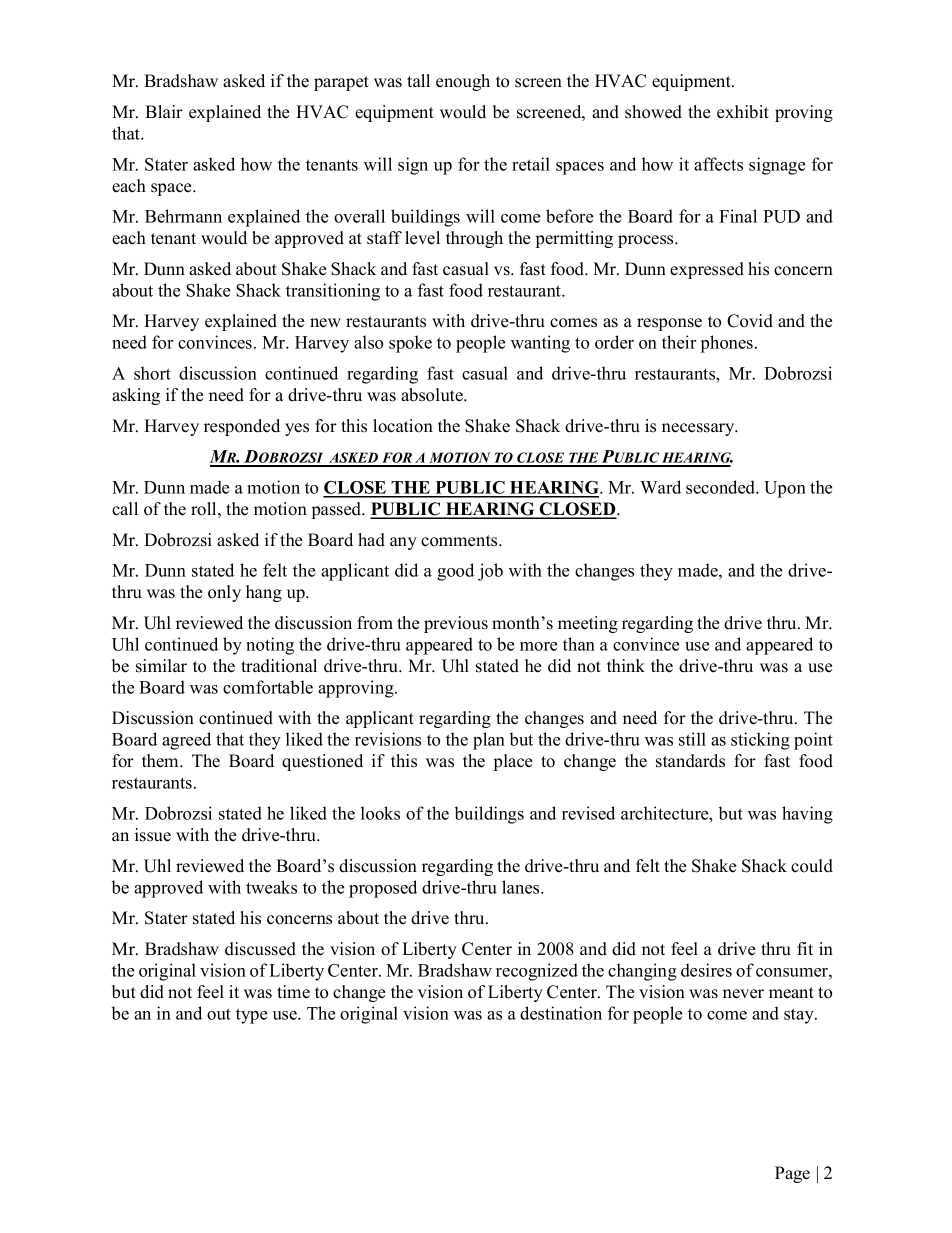 The image size is (952, 1233). Describe the element at coordinates (792, 1174) in the page. I see `Page` at that location.
